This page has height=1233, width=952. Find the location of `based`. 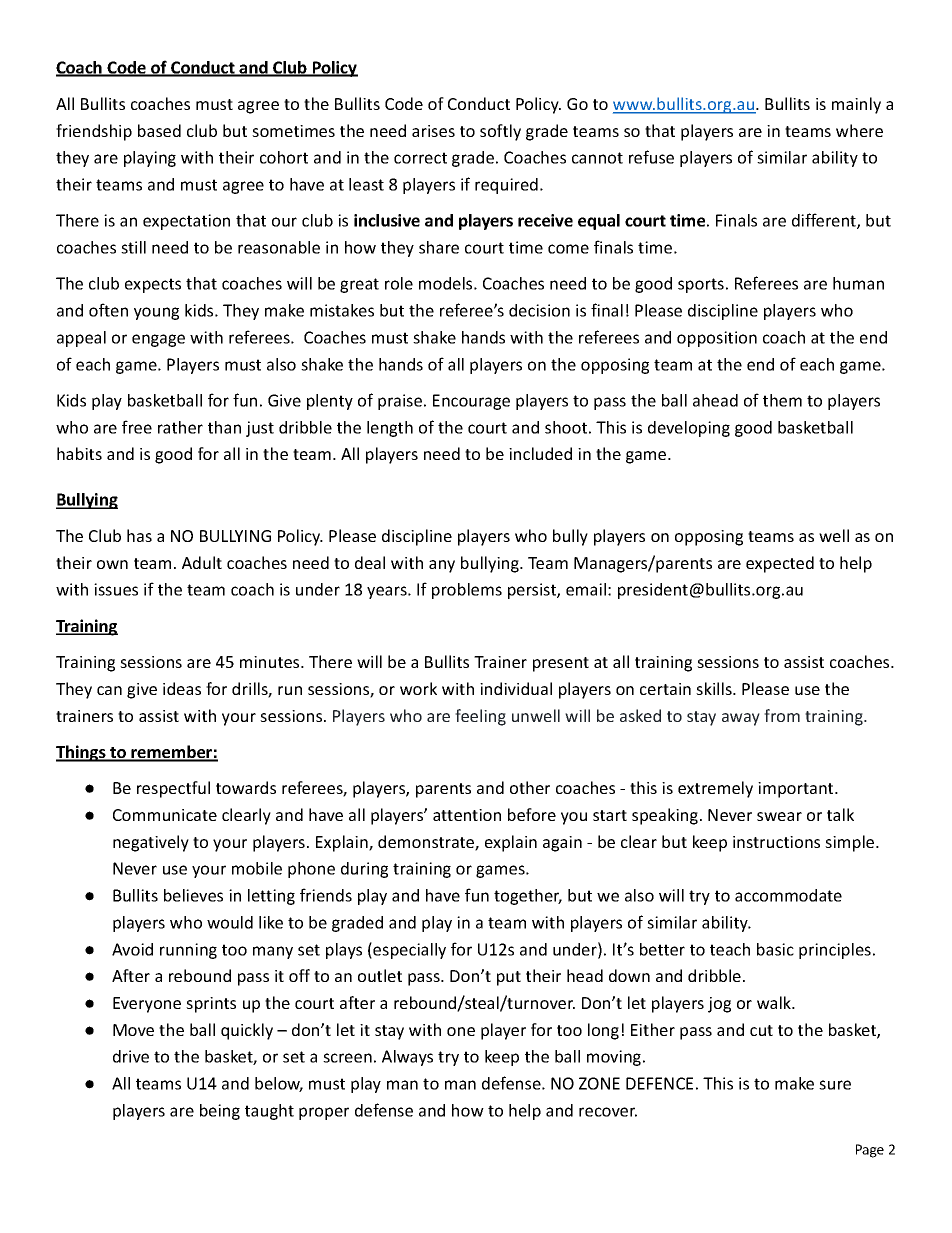

based is located at coordinates (159, 130).
